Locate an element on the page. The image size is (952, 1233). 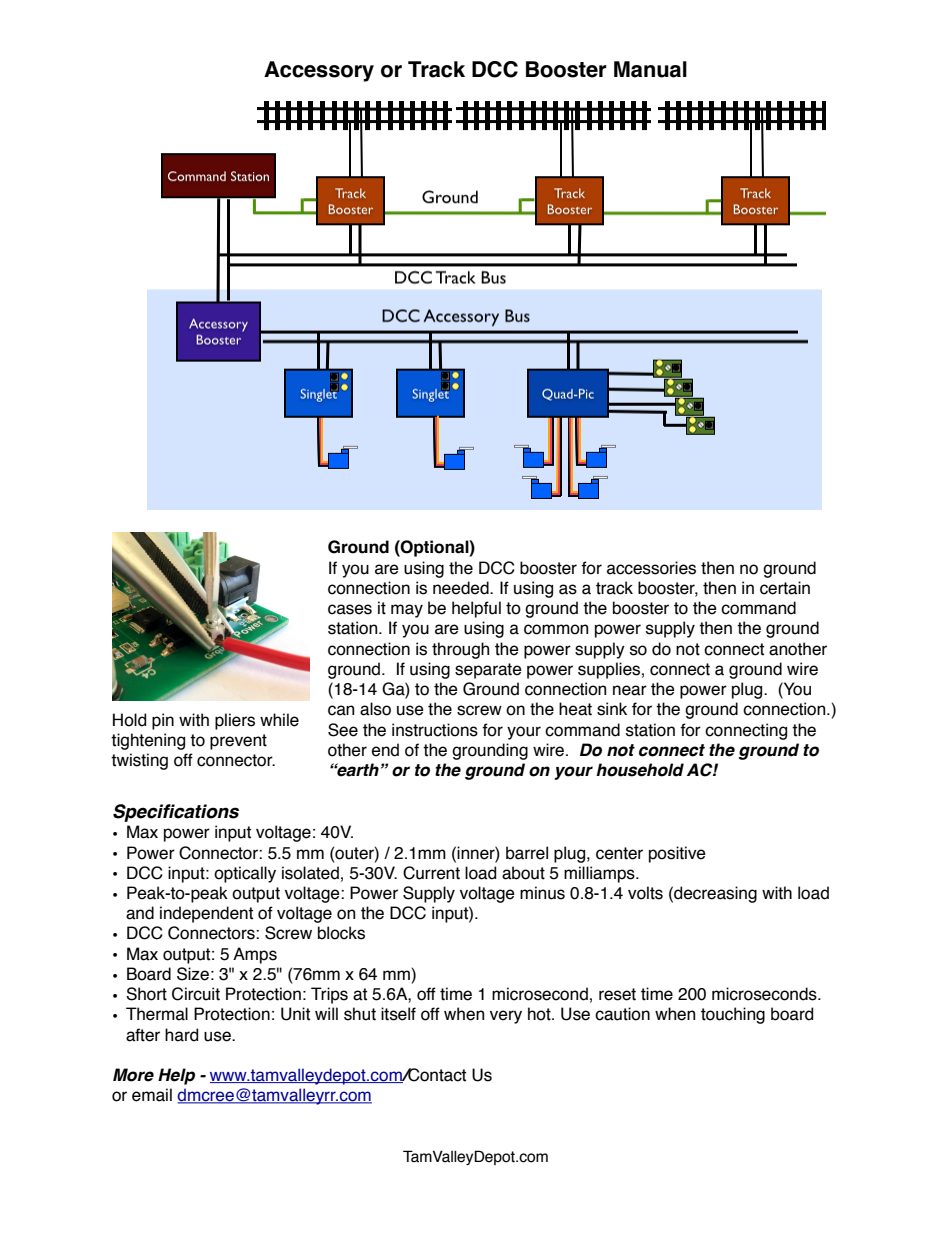
instructions is located at coordinates (435, 730).
